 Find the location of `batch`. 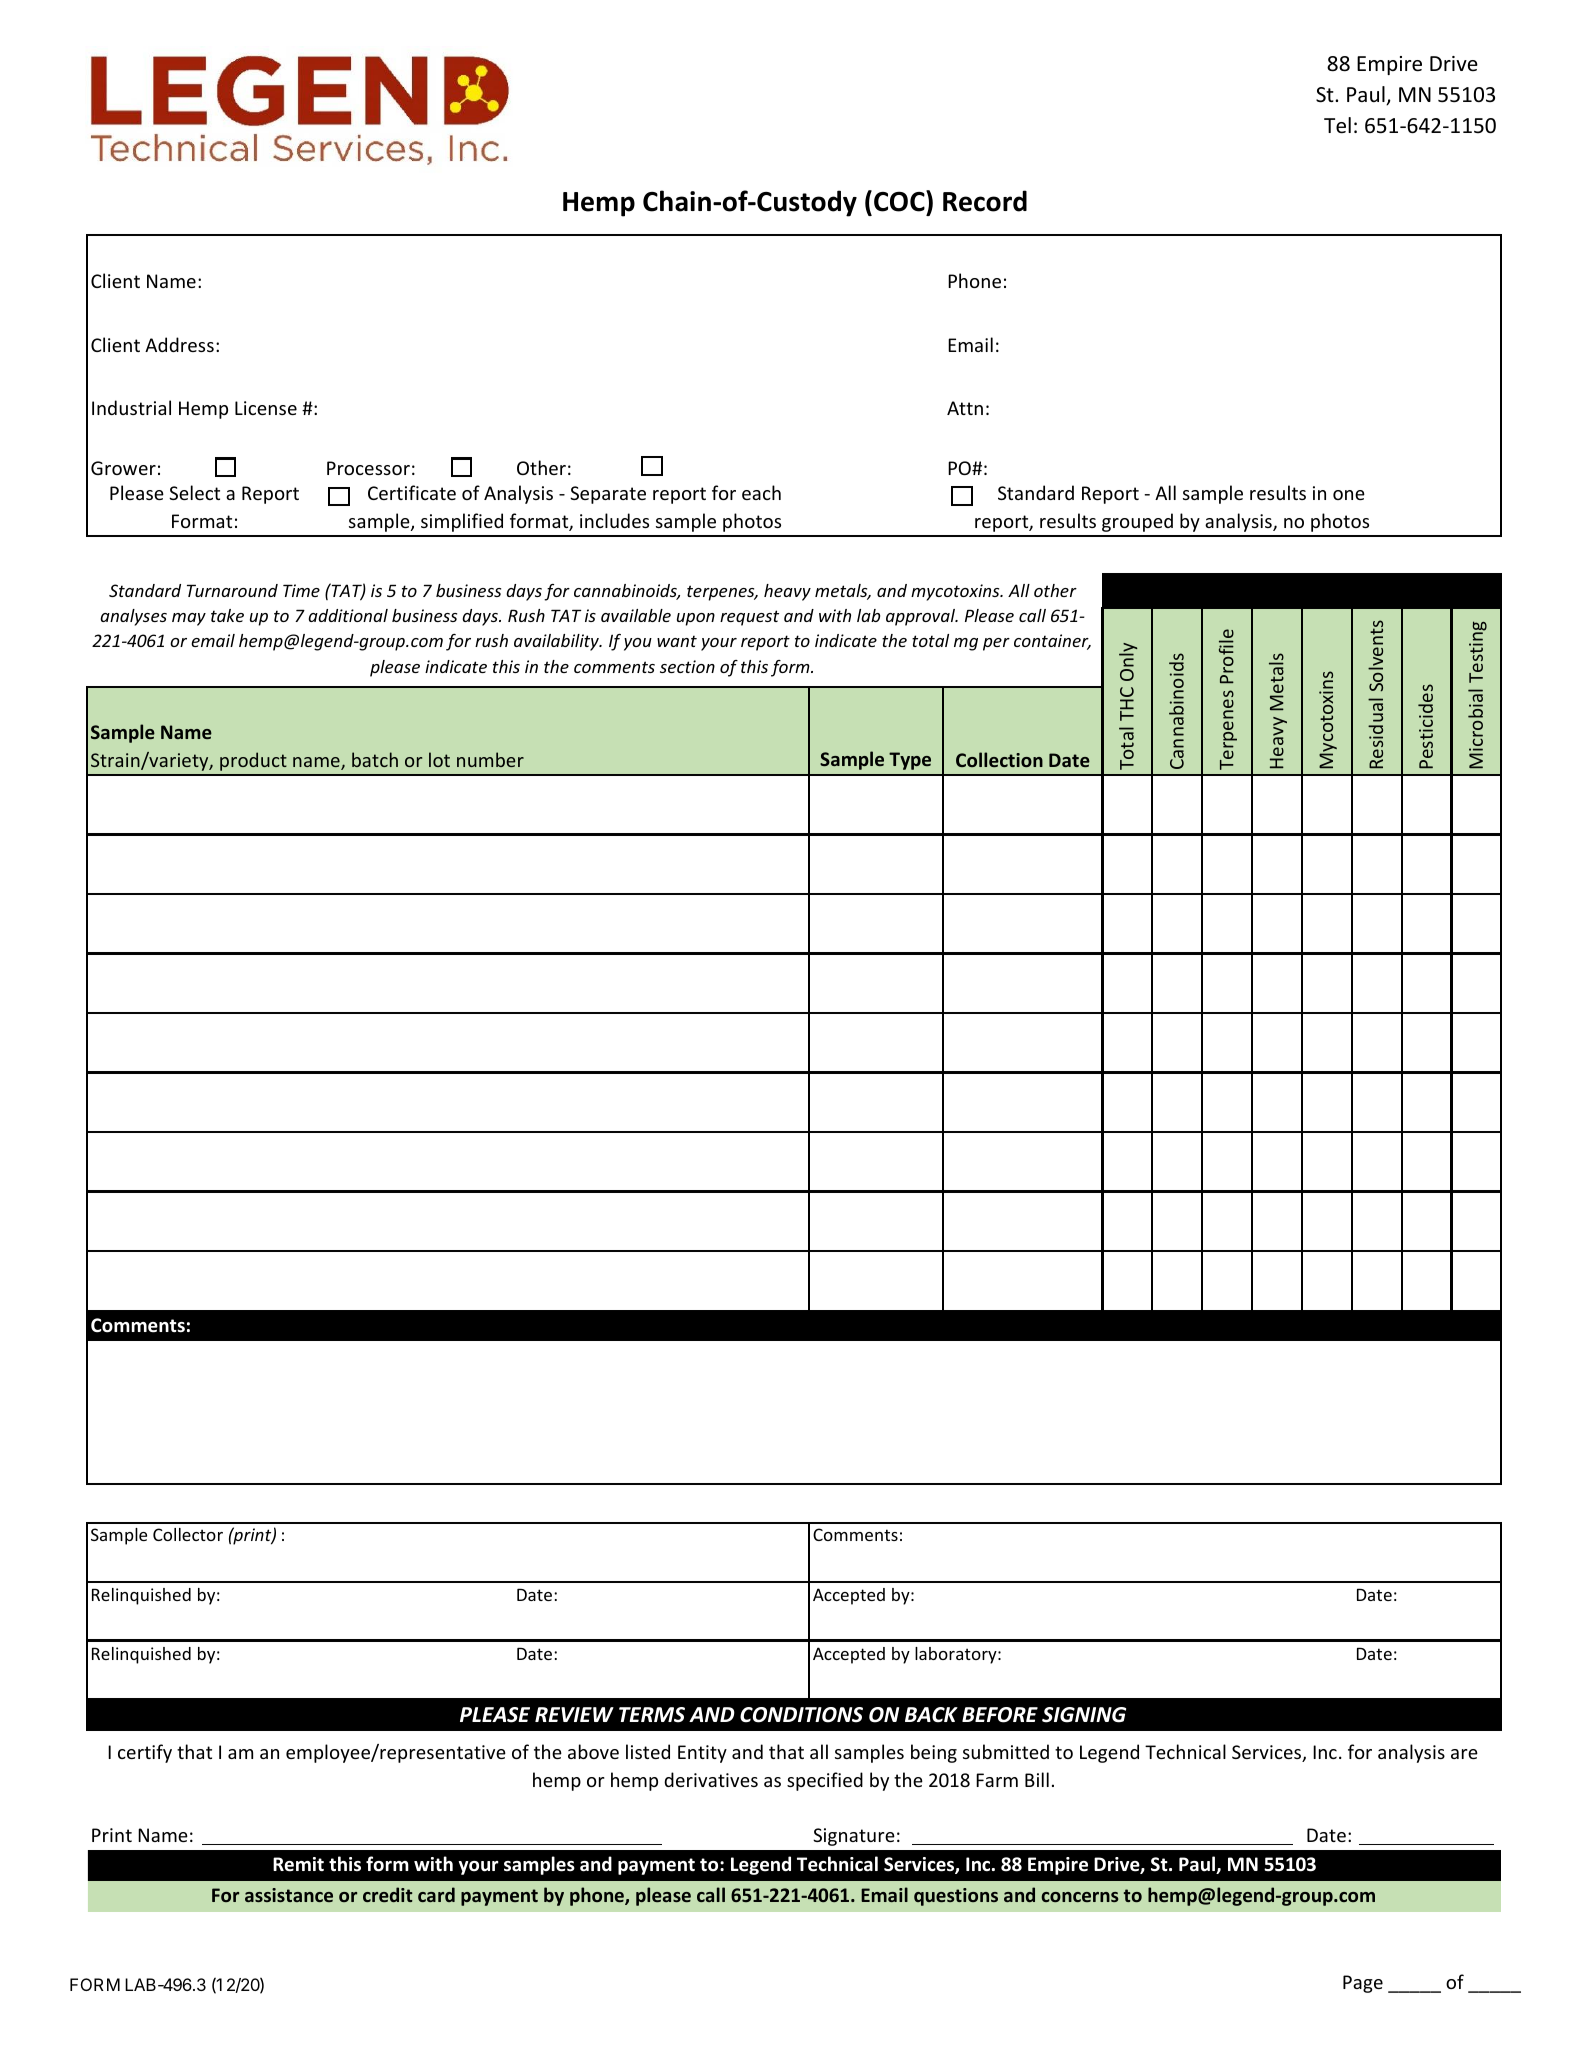

batch is located at coordinates (375, 759).
